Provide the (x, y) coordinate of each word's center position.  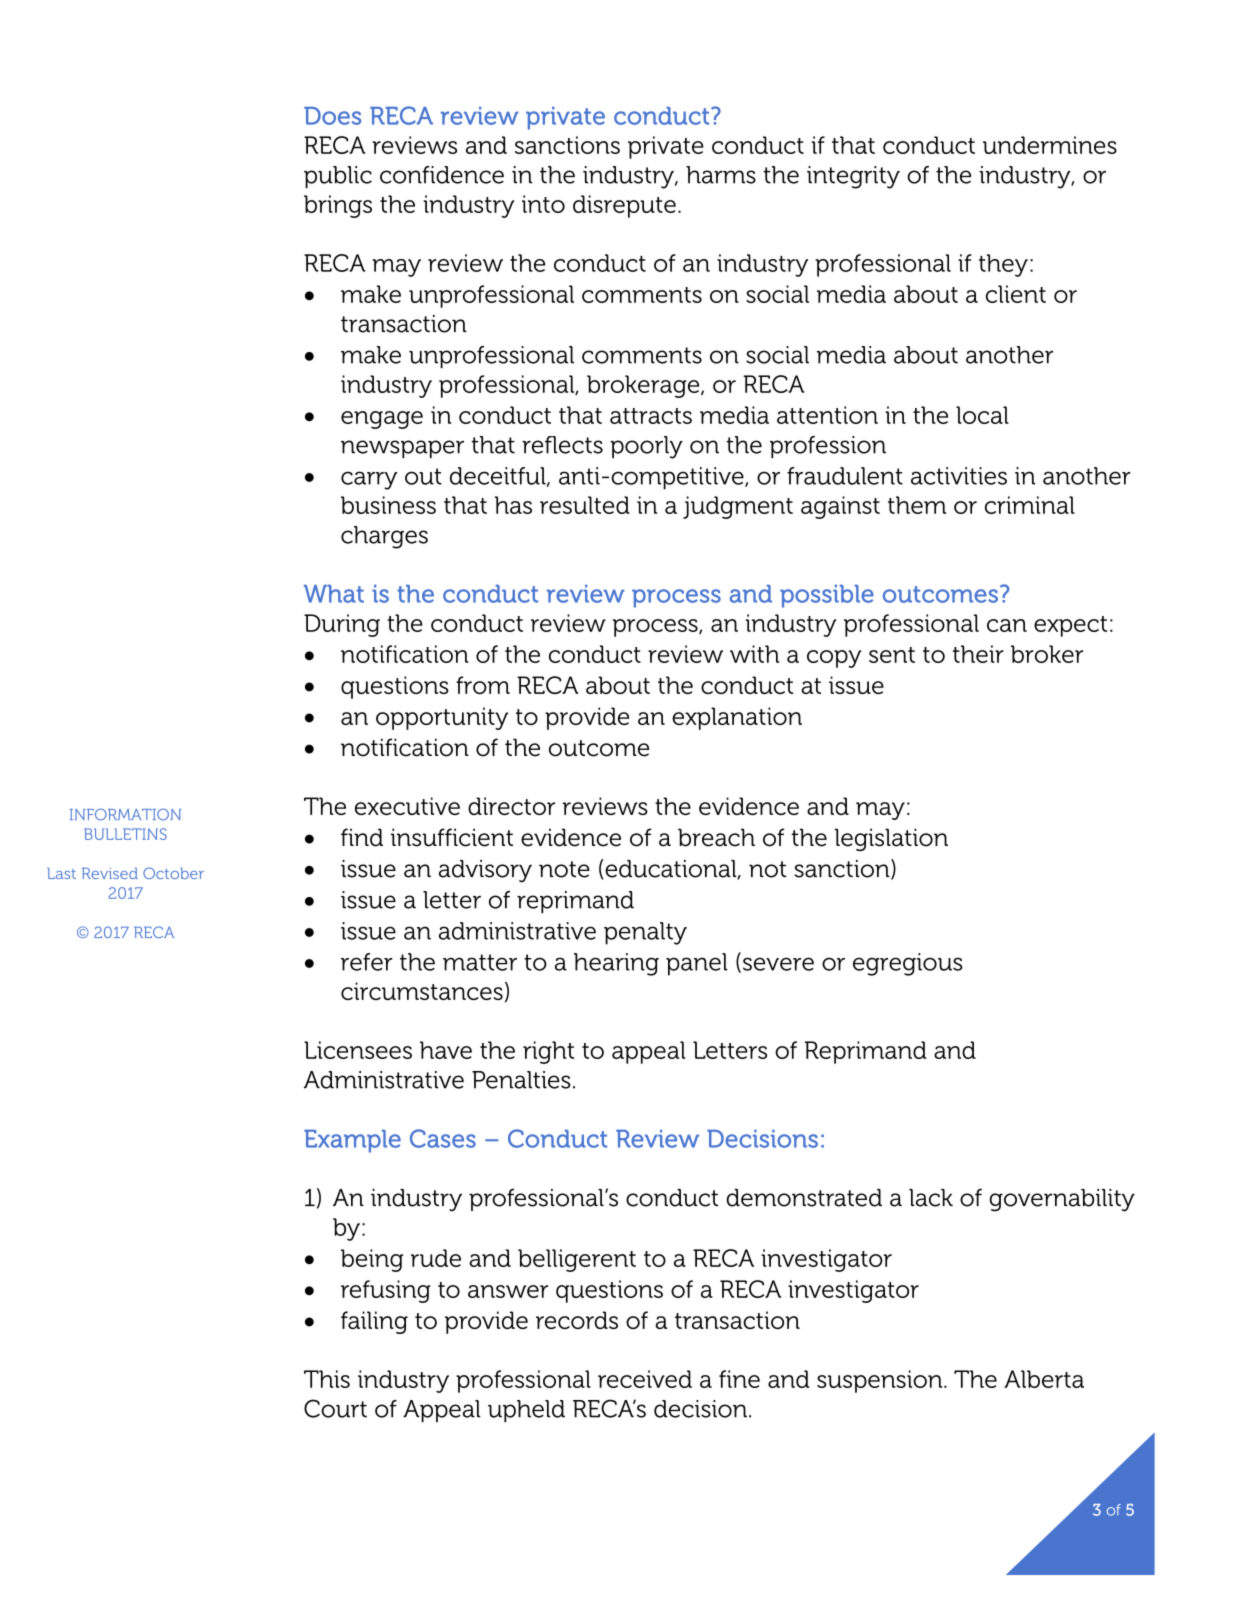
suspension (881, 1381)
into (543, 204)
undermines (1050, 145)
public (338, 177)
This (327, 1379)
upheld (526, 1411)
